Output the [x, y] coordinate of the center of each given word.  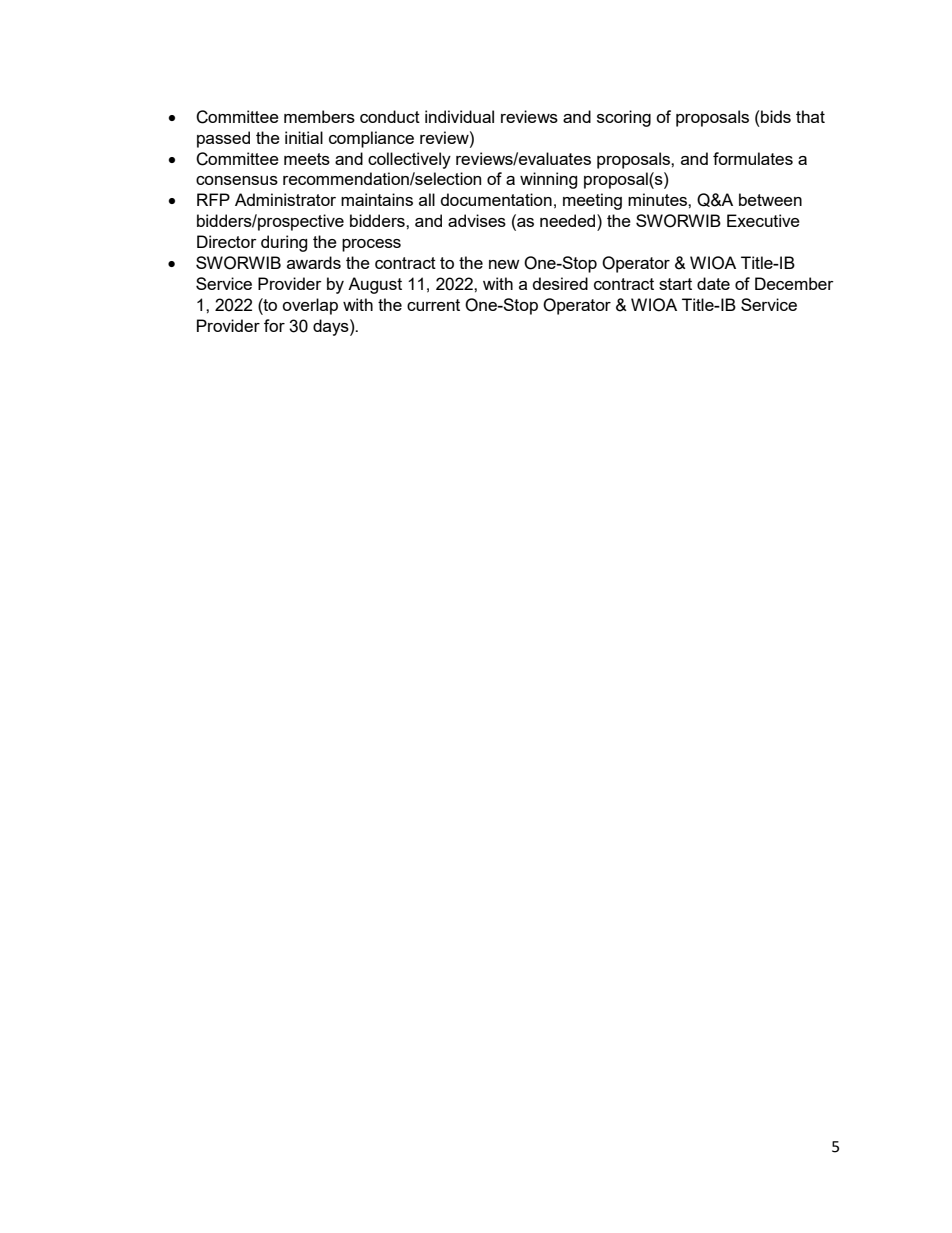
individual [459, 116]
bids [775, 116]
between [770, 199]
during [284, 243]
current [433, 305]
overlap [310, 306]
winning [549, 180]
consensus [237, 180]
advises [477, 220]
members [319, 116]
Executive [763, 220]
